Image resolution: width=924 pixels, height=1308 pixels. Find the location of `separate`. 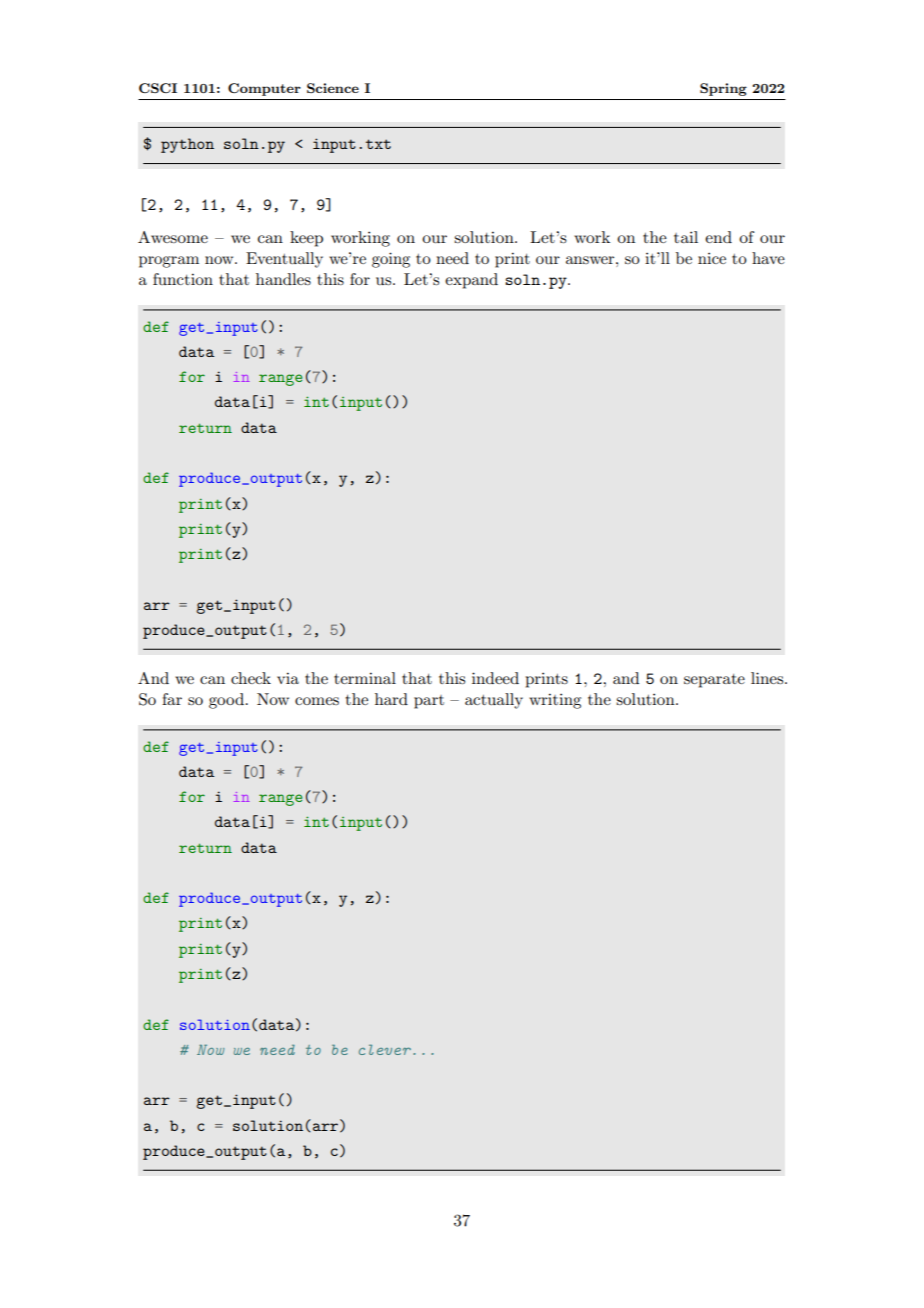

separate is located at coordinates (714, 681).
